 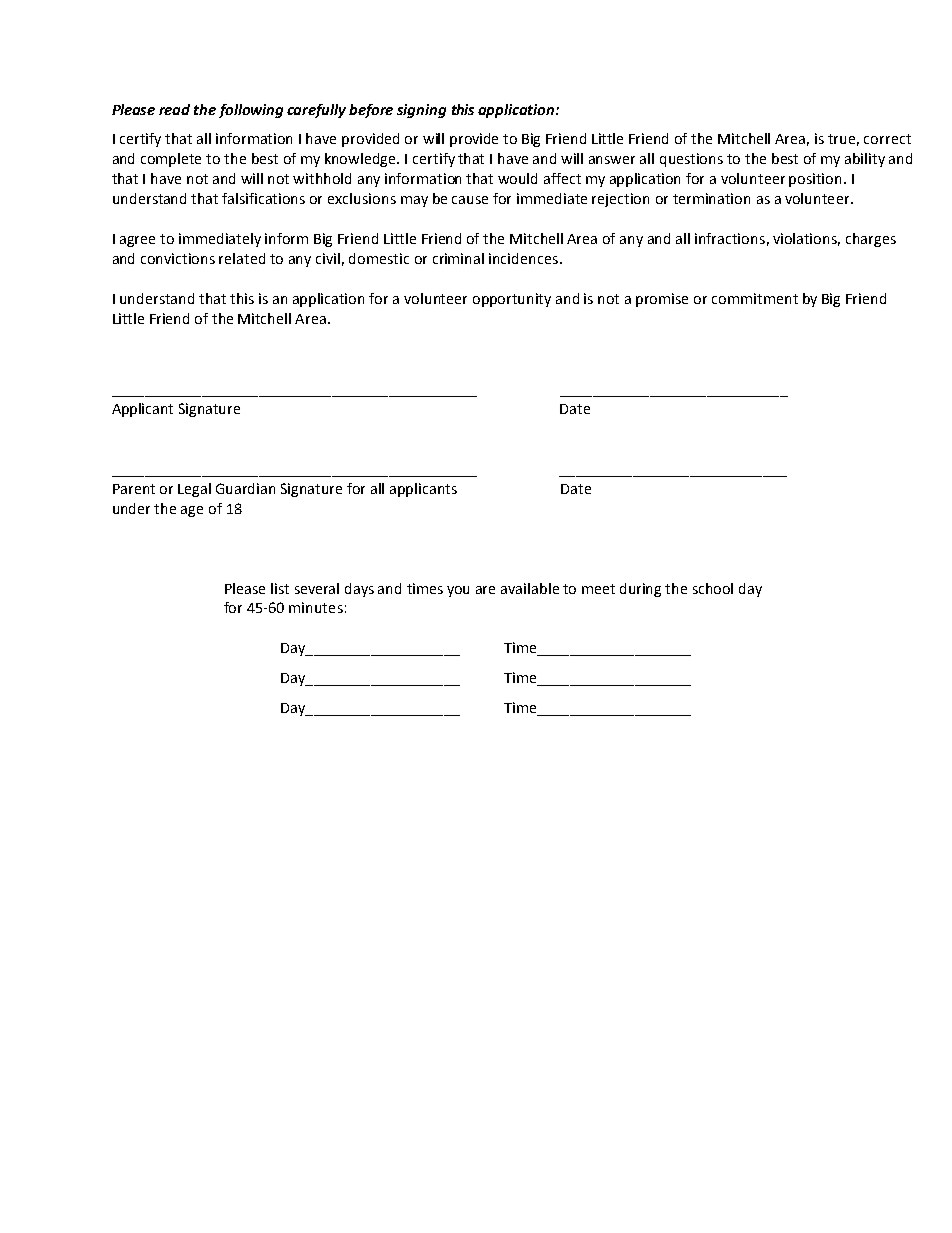 What do you see at coordinates (887, 139) in the screenshot?
I see `correct` at bounding box center [887, 139].
